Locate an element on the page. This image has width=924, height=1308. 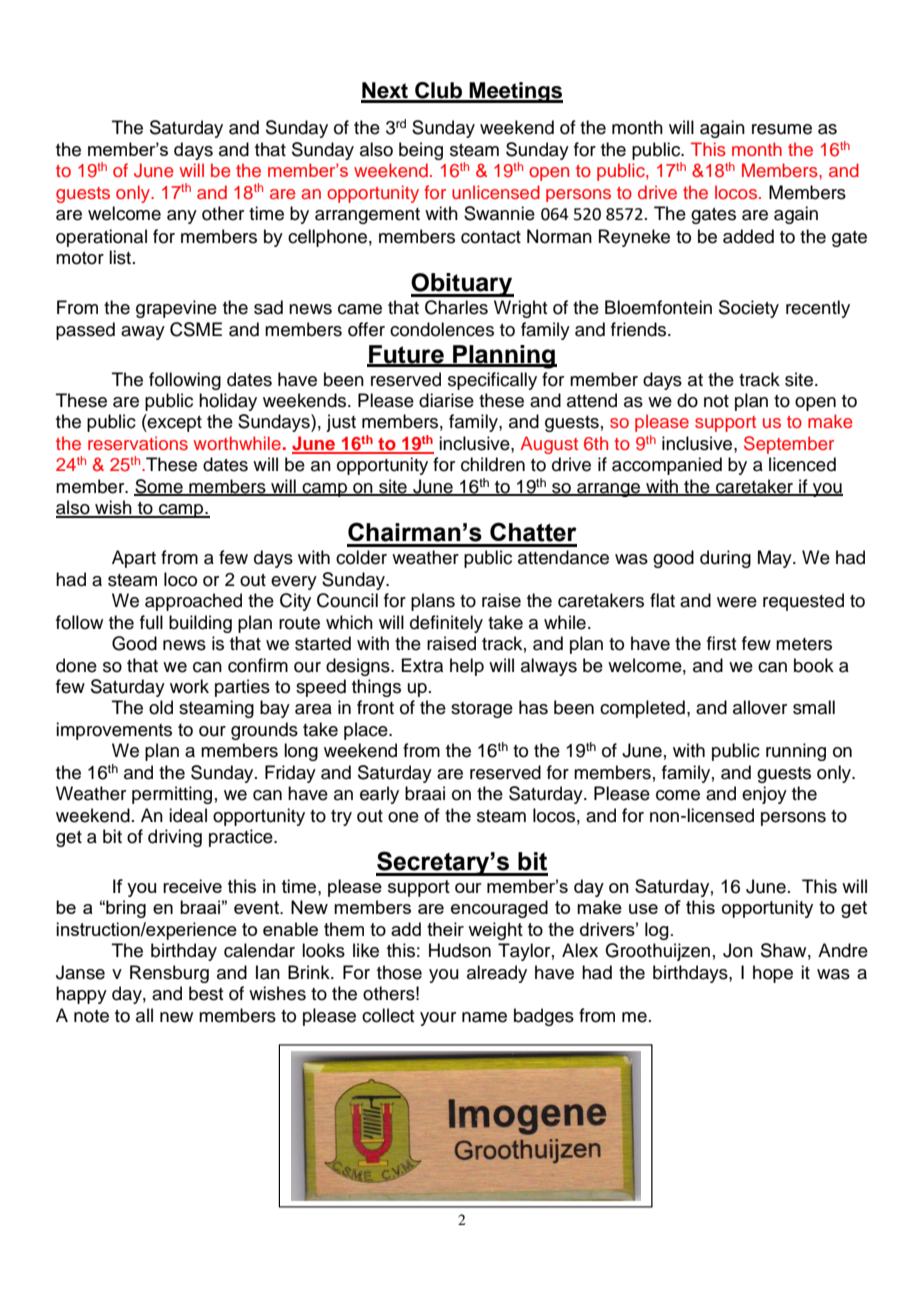
work is located at coordinates (189, 686).
